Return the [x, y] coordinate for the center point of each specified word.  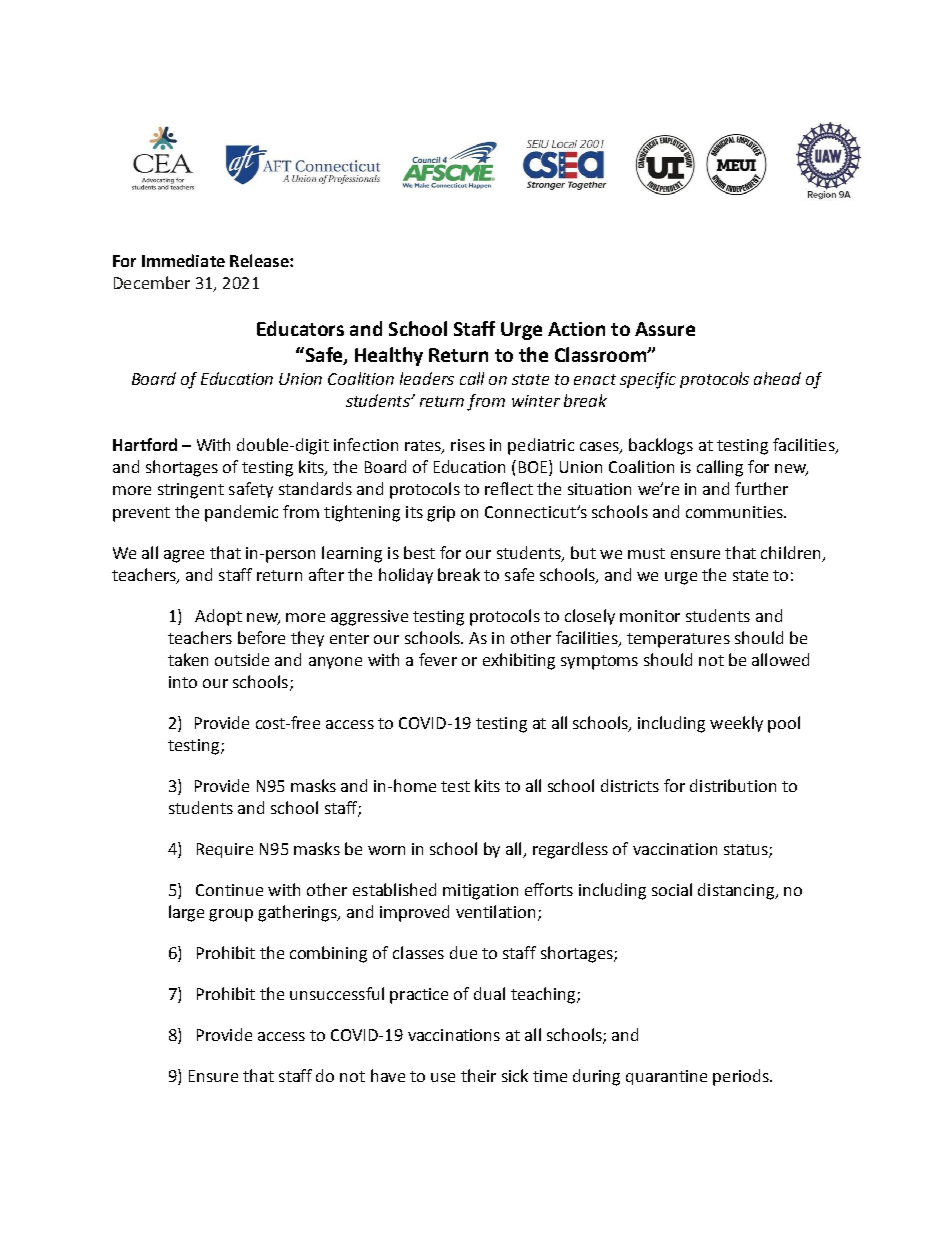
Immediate [183, 260]
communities [735, 512]
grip [441, 514]
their [478, 1075]
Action [576, 329]
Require [225, 850]
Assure [665, 329]
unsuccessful [337, 993]
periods [742, 1077]
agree [184, 556]
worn [386, 850]
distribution [733, 785]
